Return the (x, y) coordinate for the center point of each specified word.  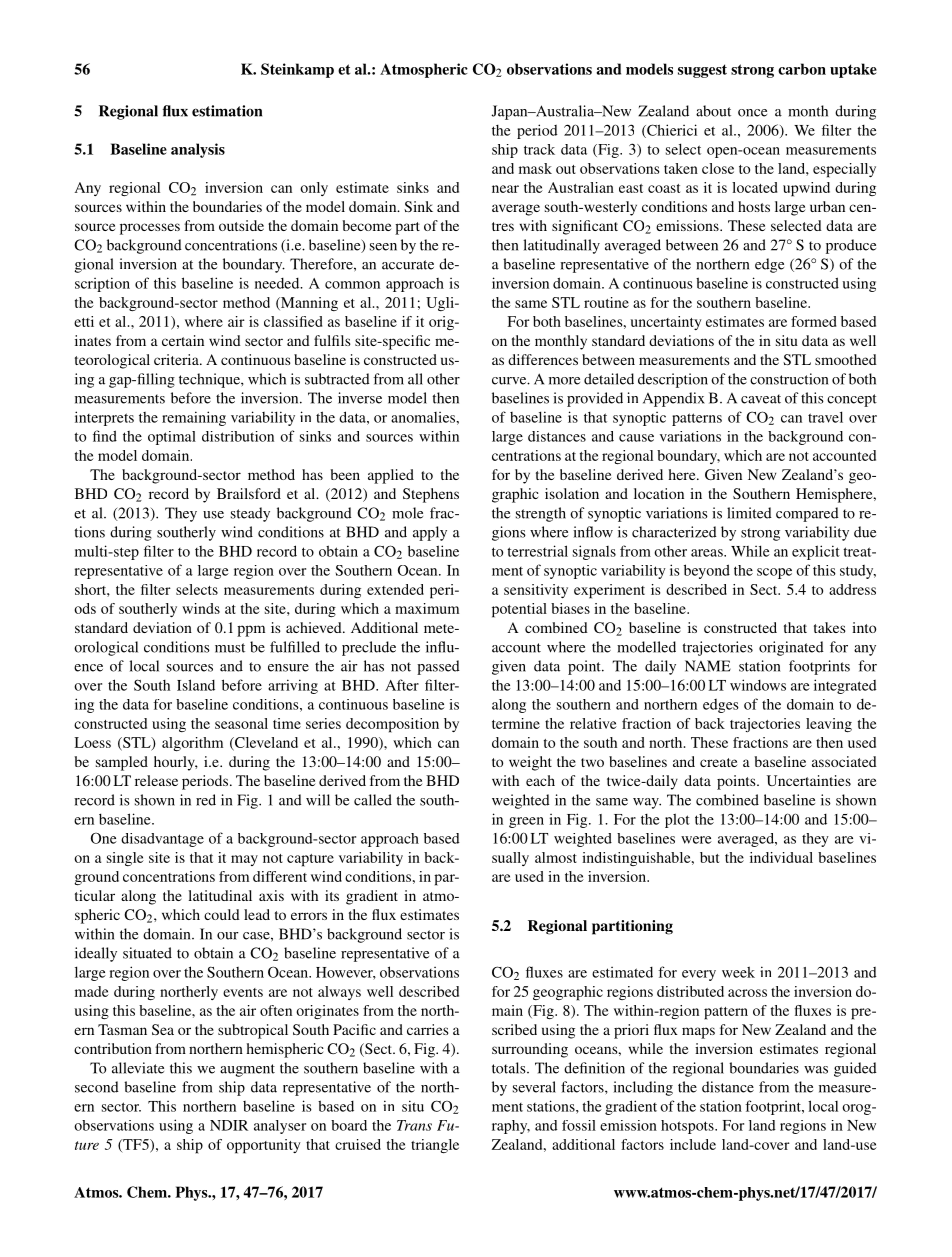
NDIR (229, 1125)
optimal (172, 438)
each (540, 780)
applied (391, 476)
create (718, 762)
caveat (761, 399)
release (156, 780)
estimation (227, 111)
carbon (802, 69)
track (539, 149)
